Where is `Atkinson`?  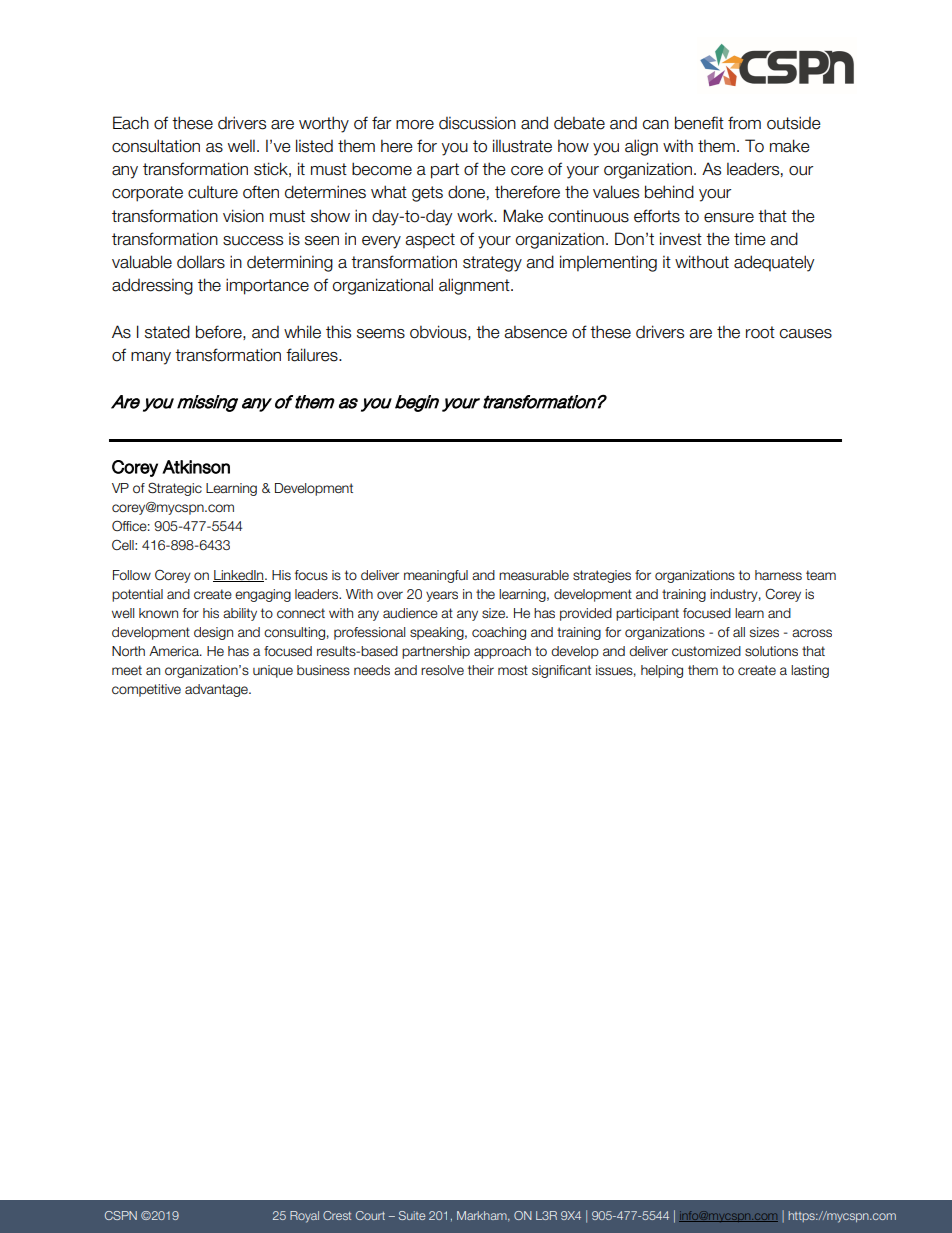 Atkinson is located at coordinates (196, 467).
